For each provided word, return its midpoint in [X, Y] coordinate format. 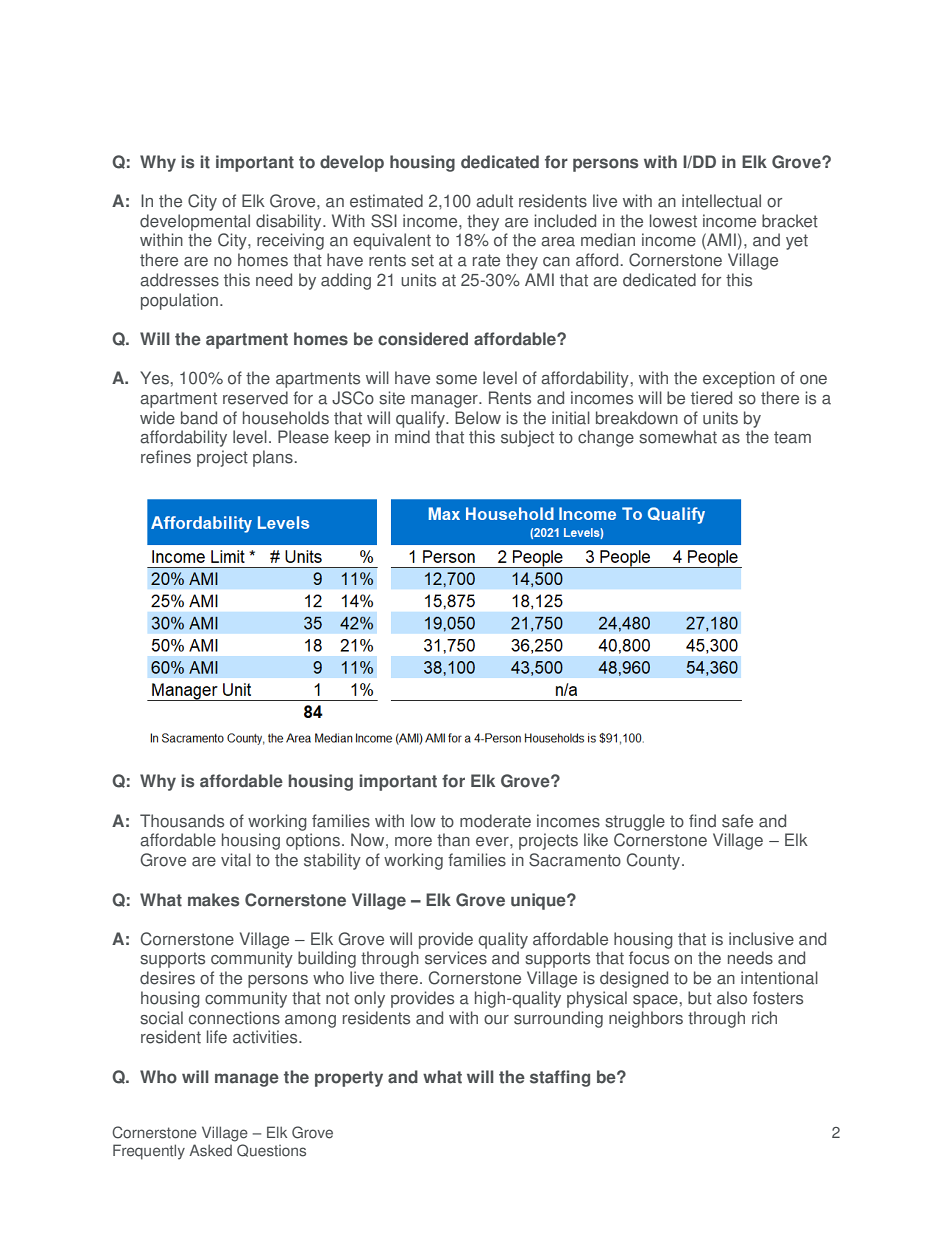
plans [273, 458]
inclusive [761, 939]
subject [527, 438]
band [199, 418]
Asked [210, 1150]
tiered [711, 398]
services [456, 958]
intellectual [721, 201]
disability [290, 222]
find [702, 821]
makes [213, 900]
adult [494, 201]
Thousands [182, 821]
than [453, 840]
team [792, 437]
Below [478, 418]
